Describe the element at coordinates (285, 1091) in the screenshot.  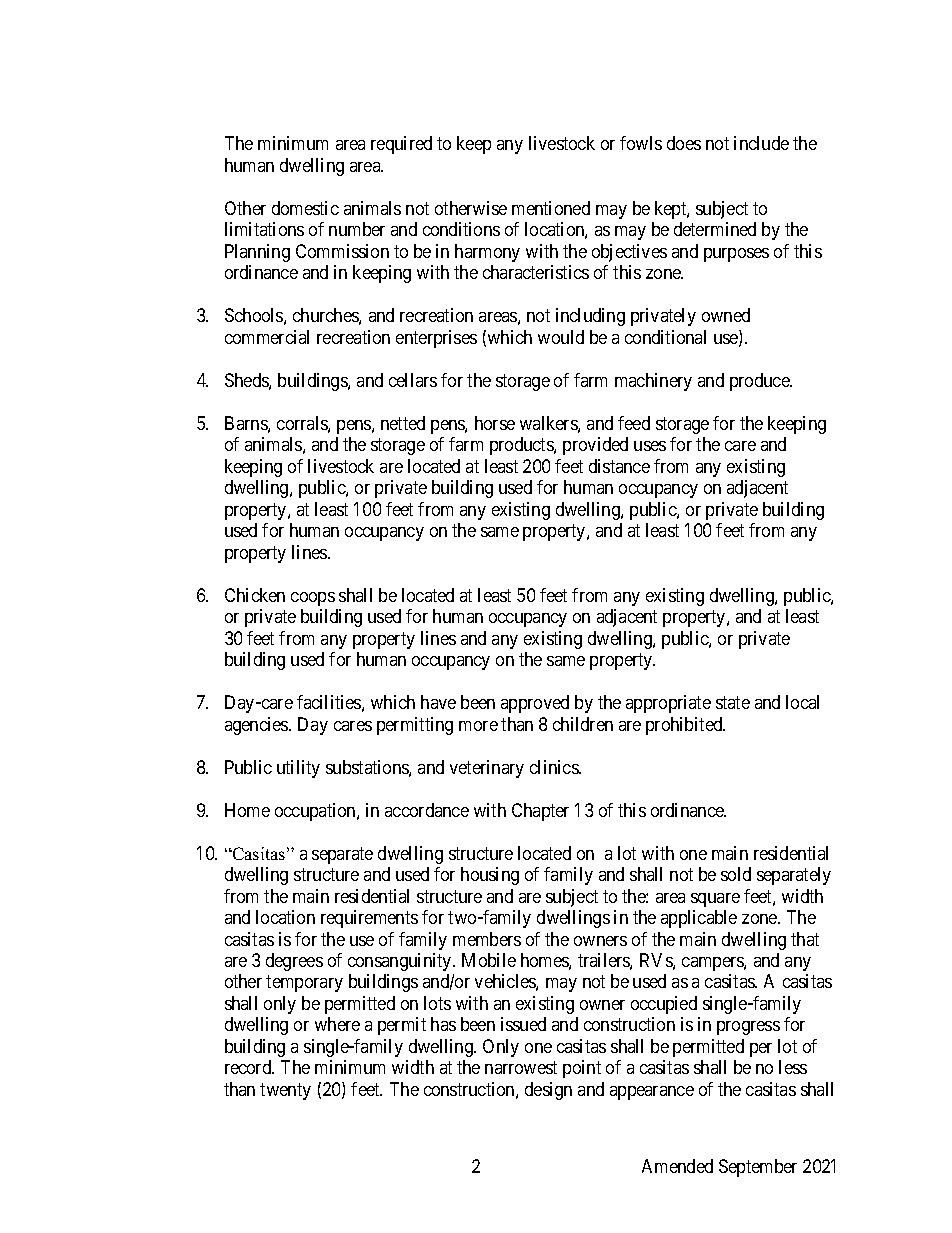
I see `twenty` at that location.
